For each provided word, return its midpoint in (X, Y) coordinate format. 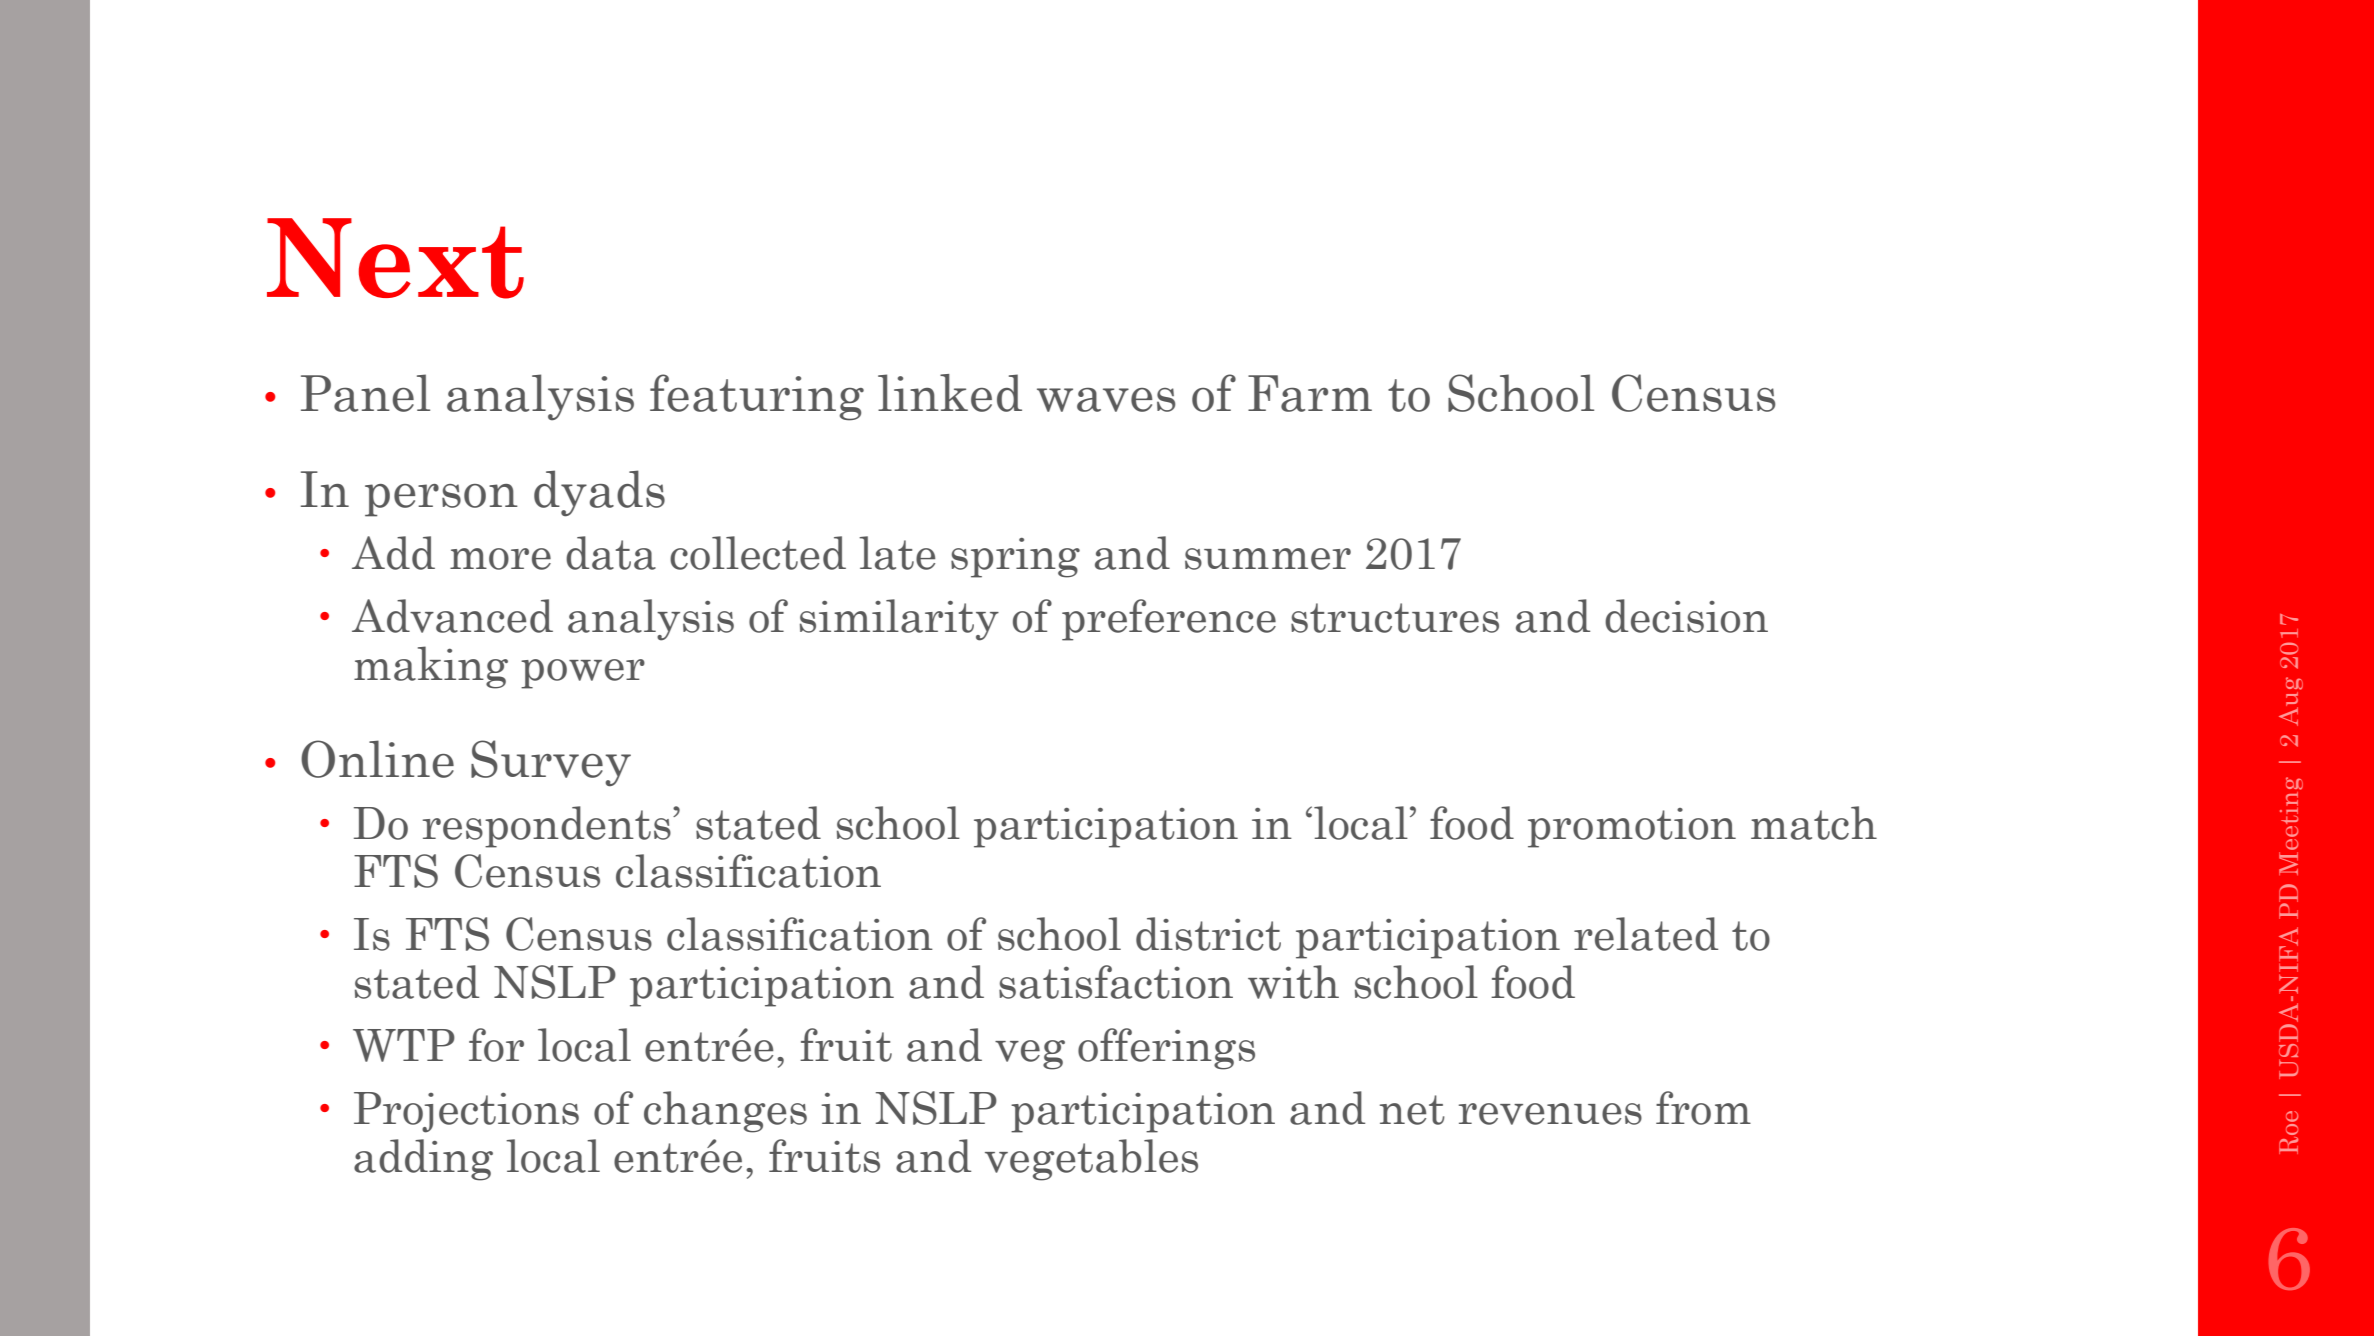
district (1208, 934)
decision (1686, 616)
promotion (1632, 828)
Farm (1310, 393)
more (500, 559)
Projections (466, 1112)
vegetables (1091, 1160)
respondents (547, 827)
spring (1015, 558)
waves (1106, 400)
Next (395, 258)
